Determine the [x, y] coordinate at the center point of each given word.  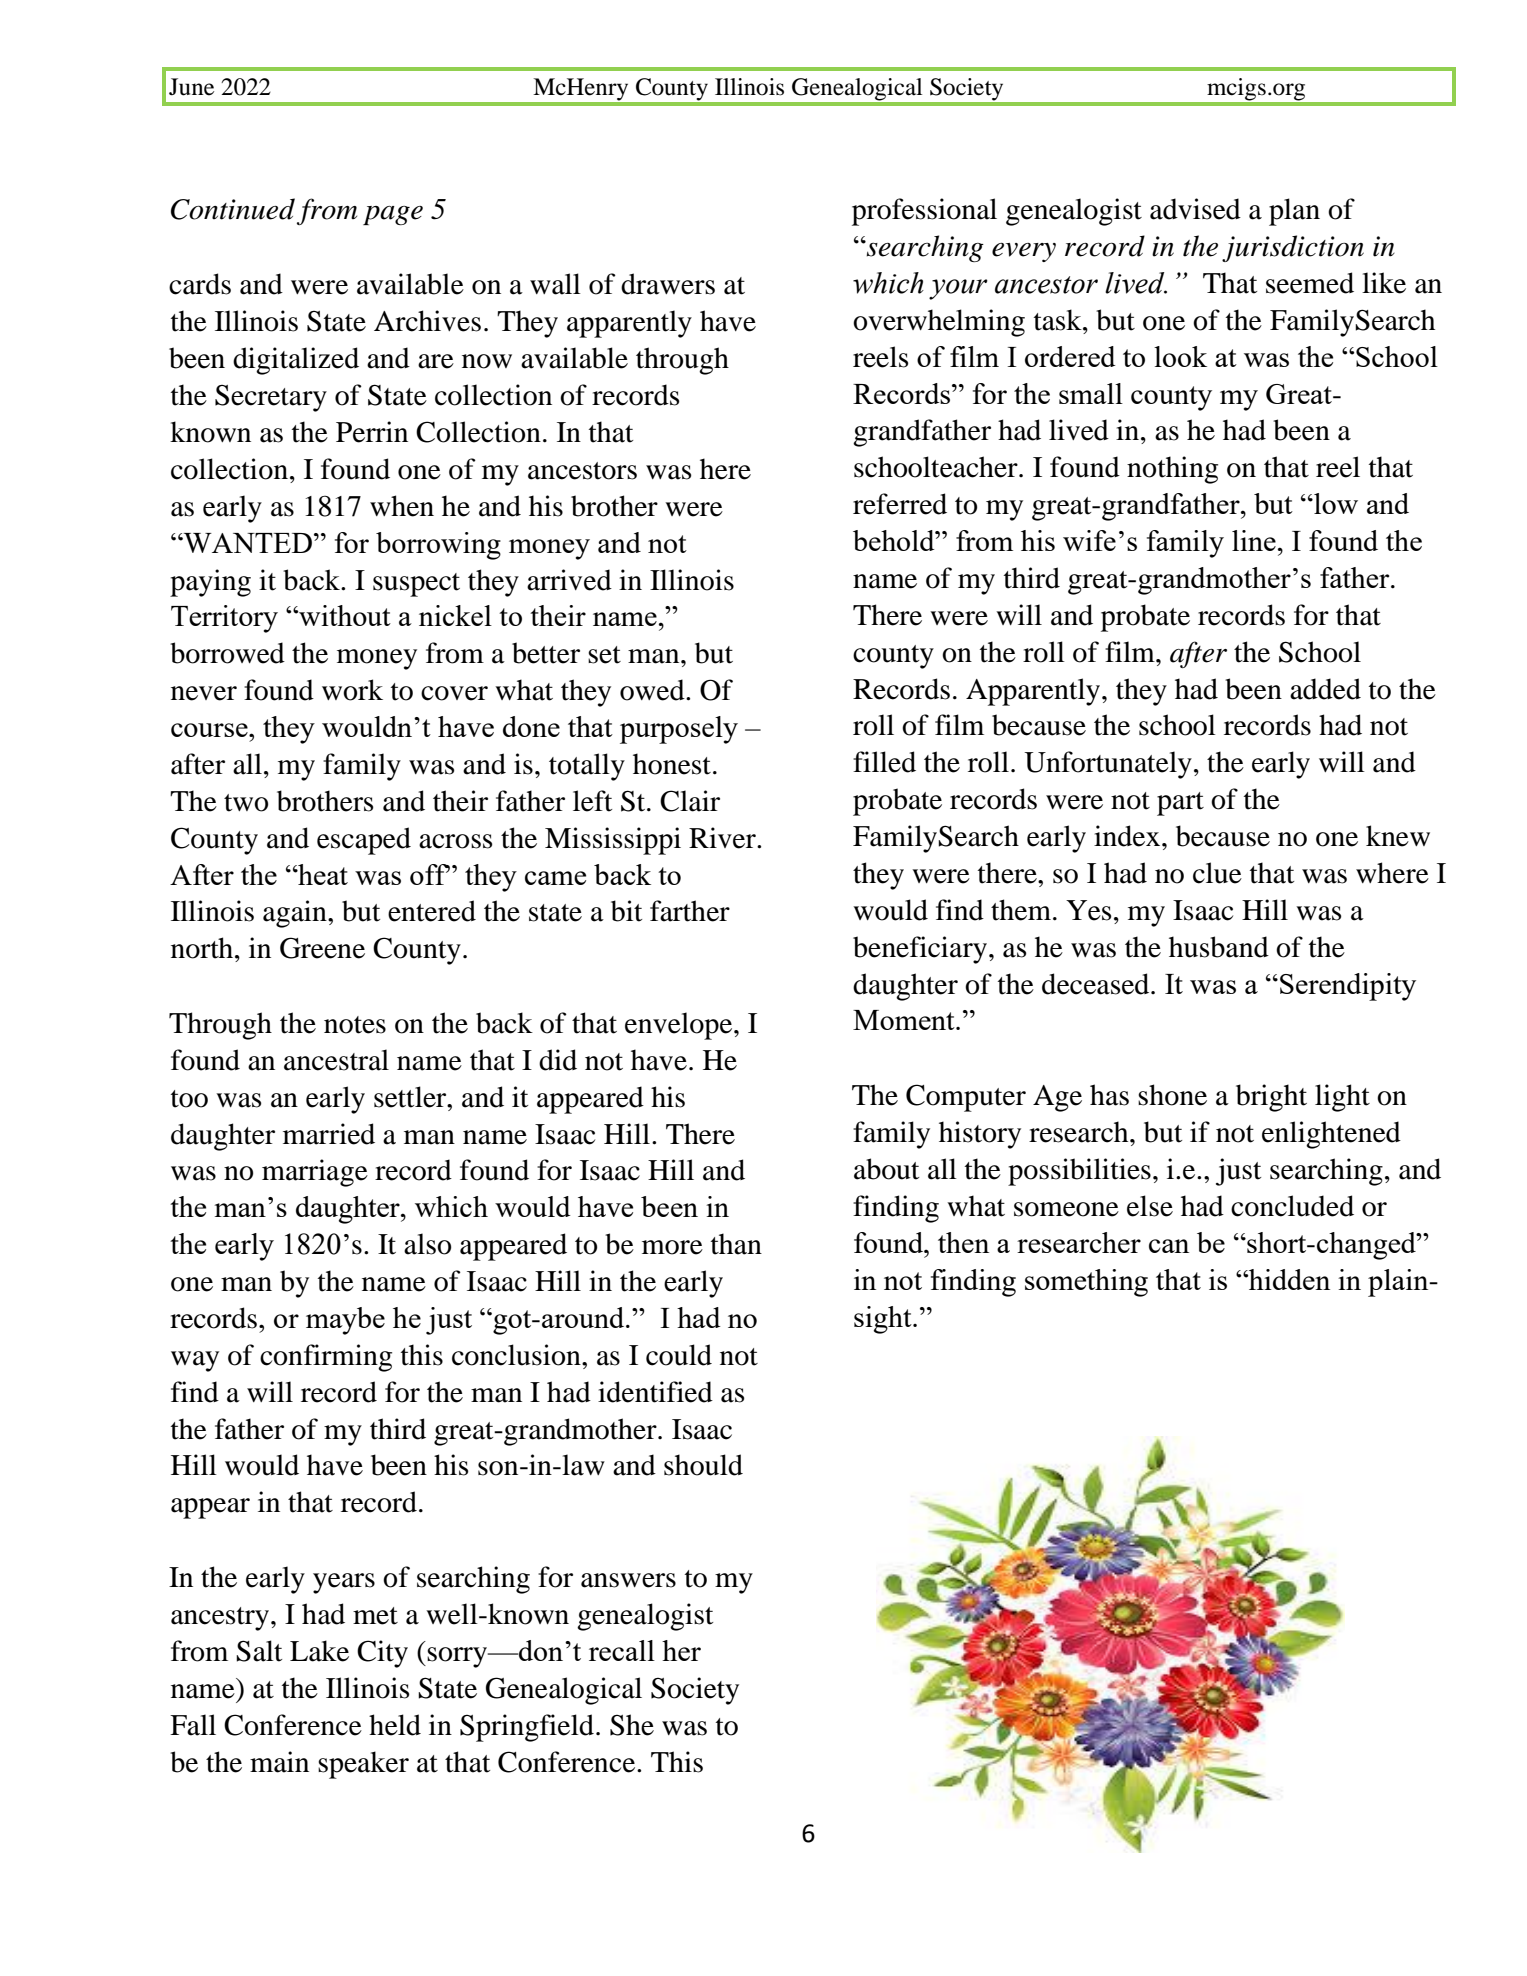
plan [1294, 212]
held [395, 1725]
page [393, 215]
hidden [1288, 1279]
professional [924, 212]
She [632, 1725]
